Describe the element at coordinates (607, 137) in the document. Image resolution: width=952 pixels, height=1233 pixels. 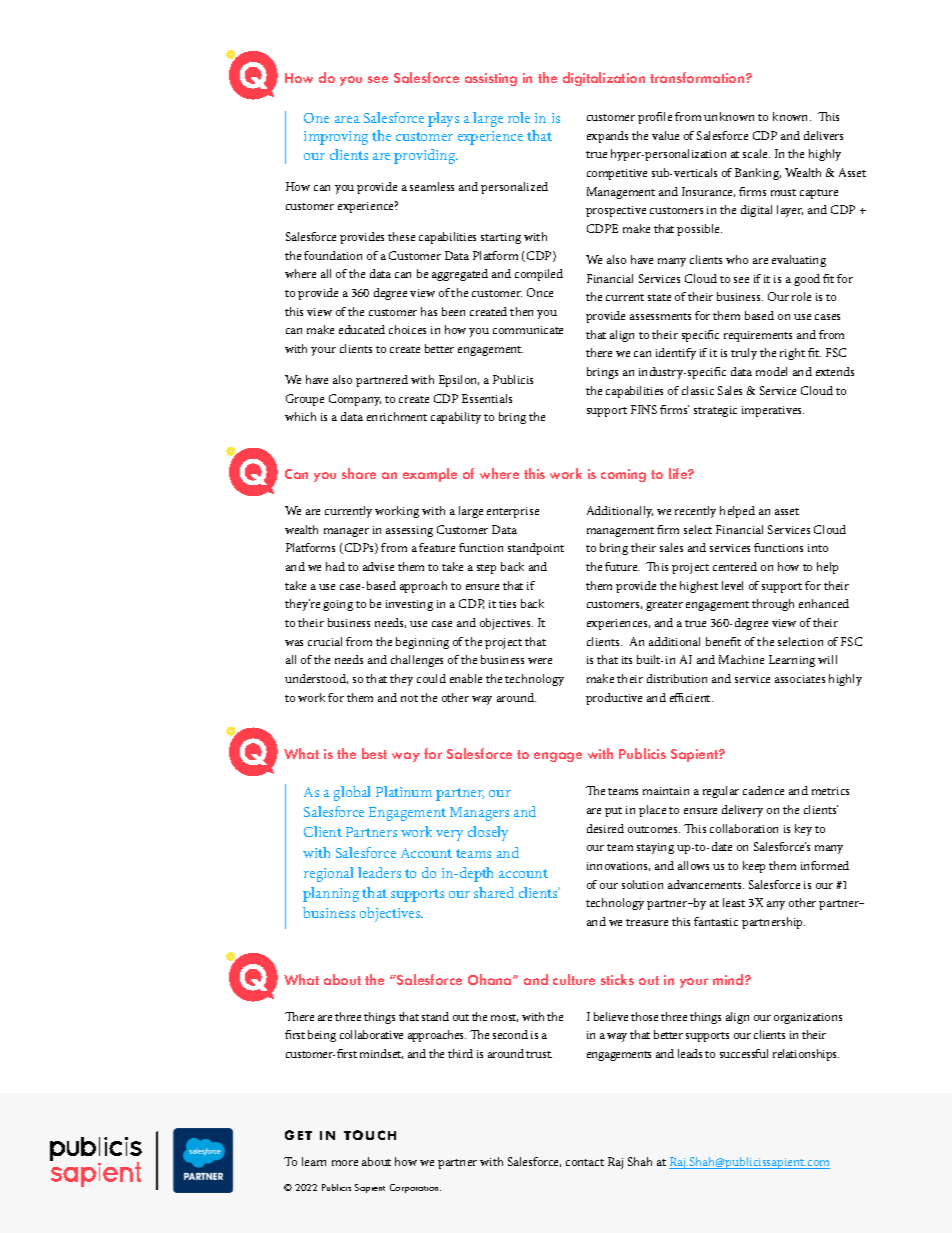
I see `expands` at that location.
